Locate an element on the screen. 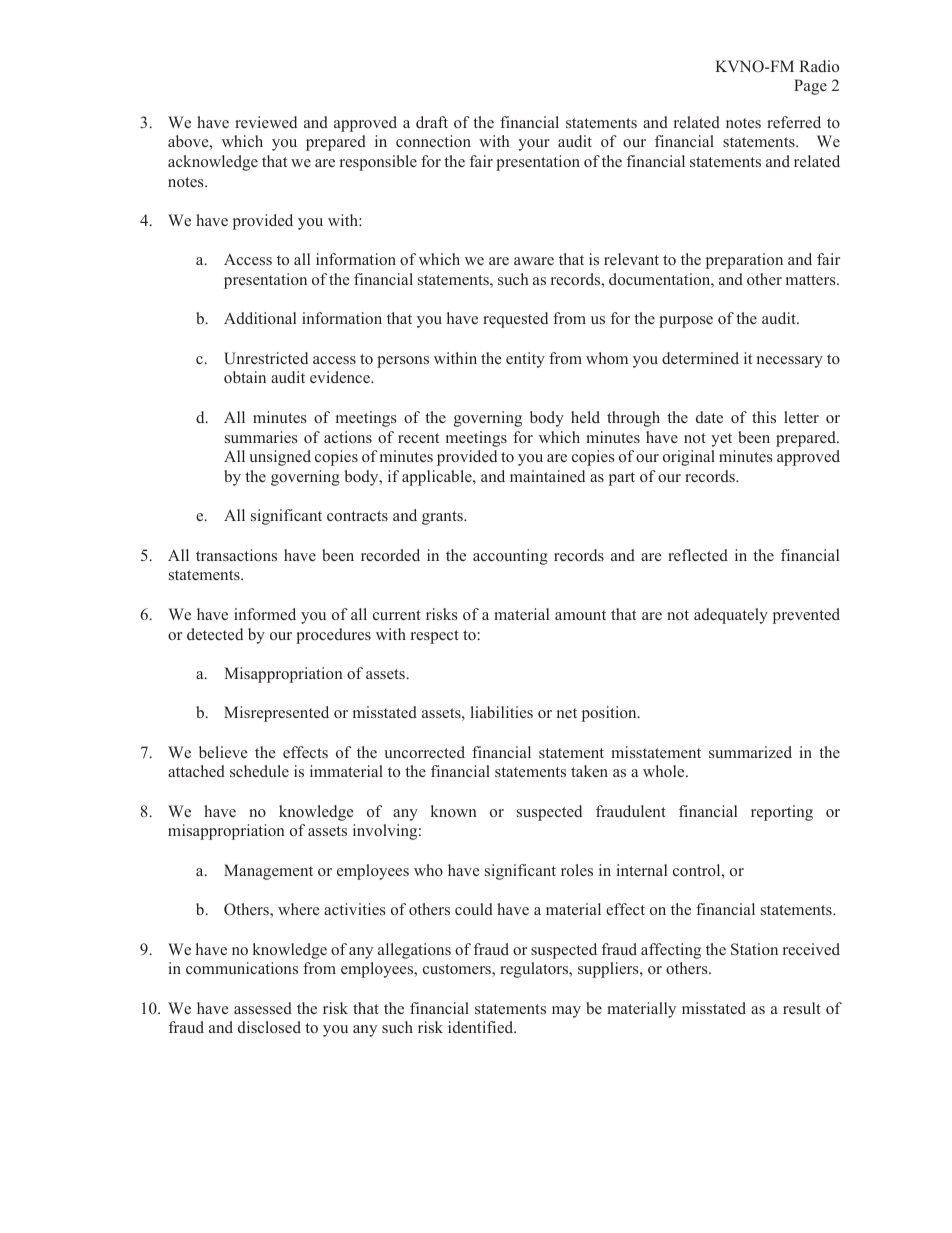  reflected is located at coordinates (698, 555).
